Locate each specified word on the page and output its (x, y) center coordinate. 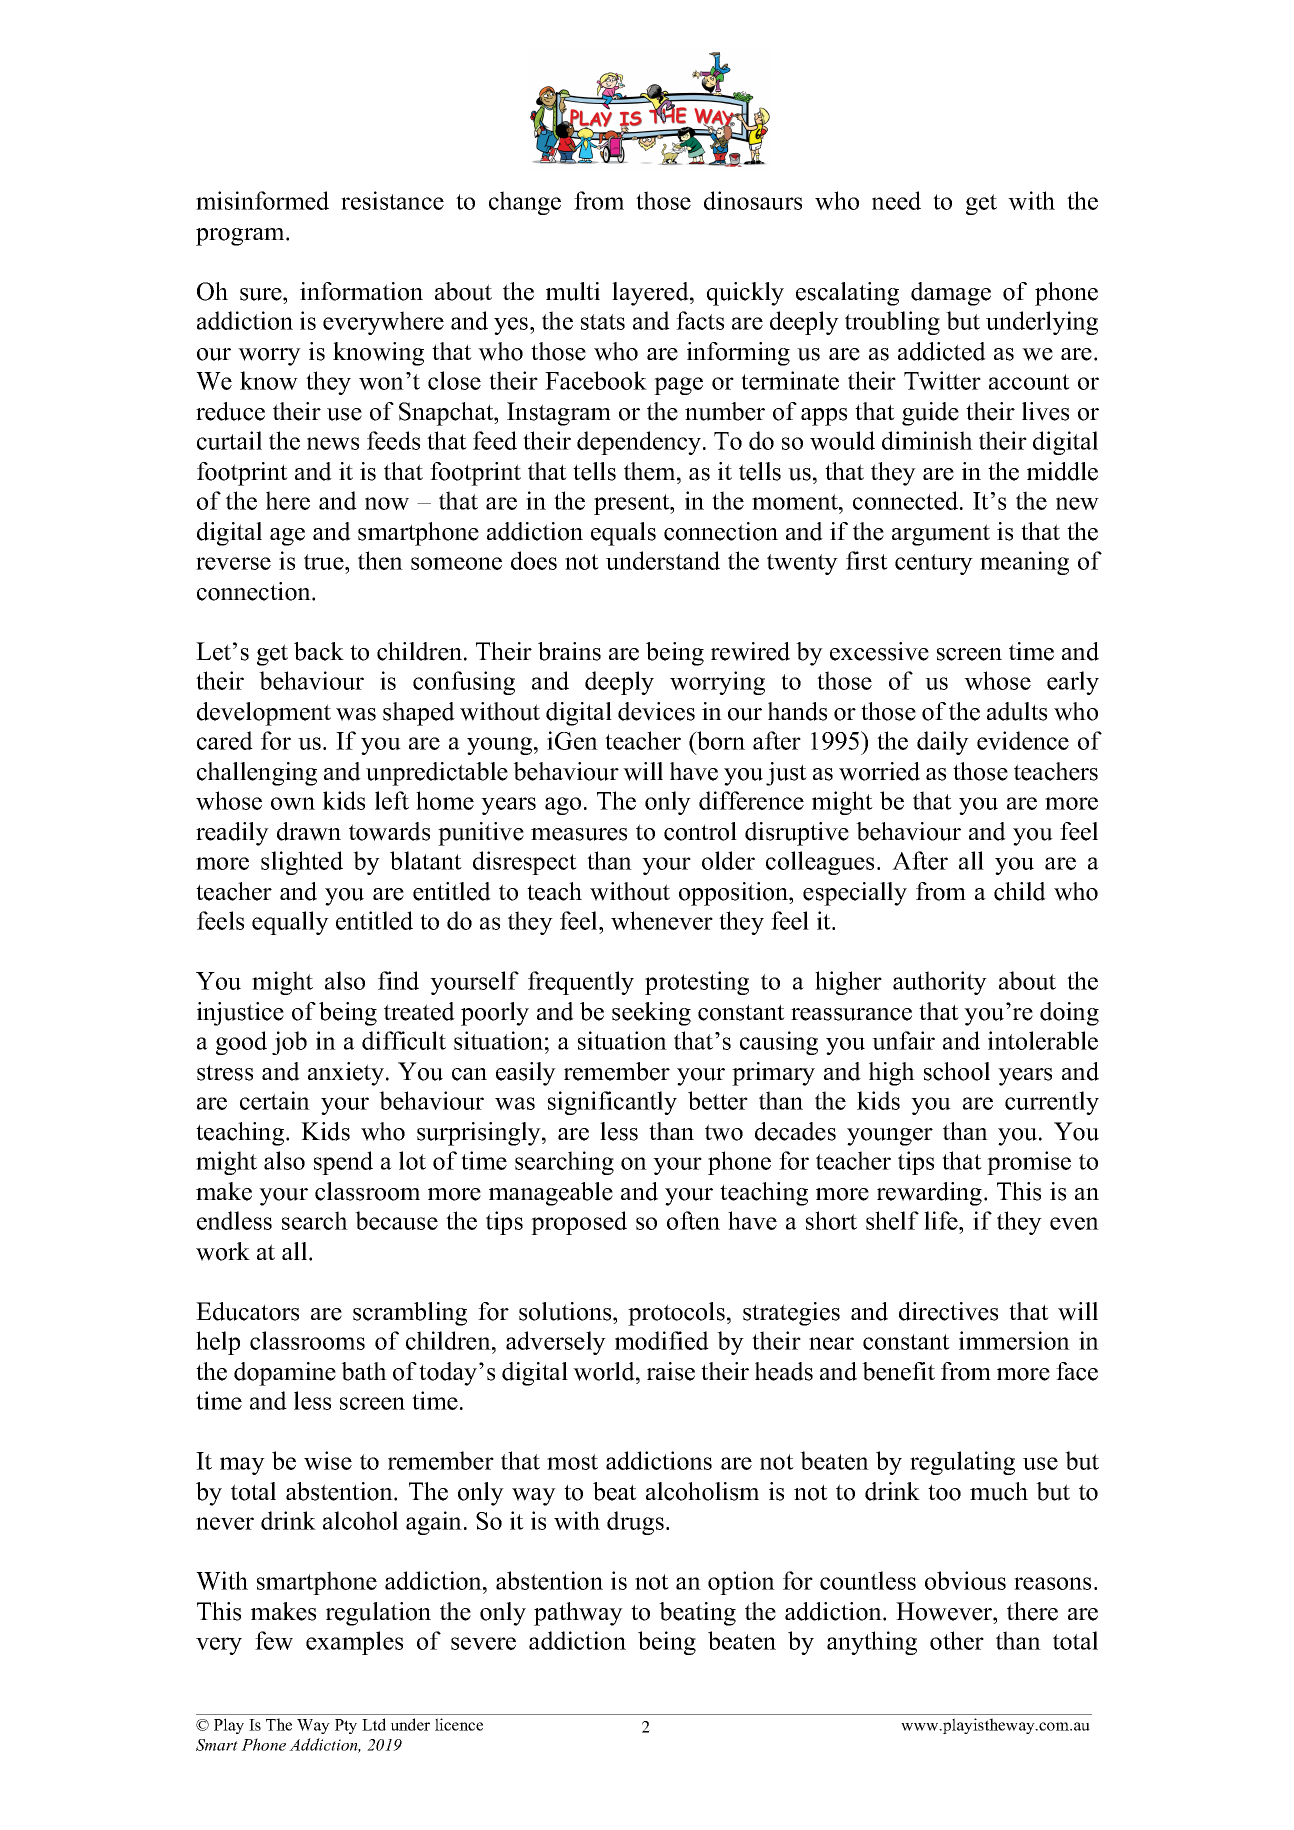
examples (354, 1643)
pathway (578, 1614)
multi (573, 291)
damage (951, 294)
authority (940, 983)
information (361, 291)
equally (290, 923)
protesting (697, 983)
